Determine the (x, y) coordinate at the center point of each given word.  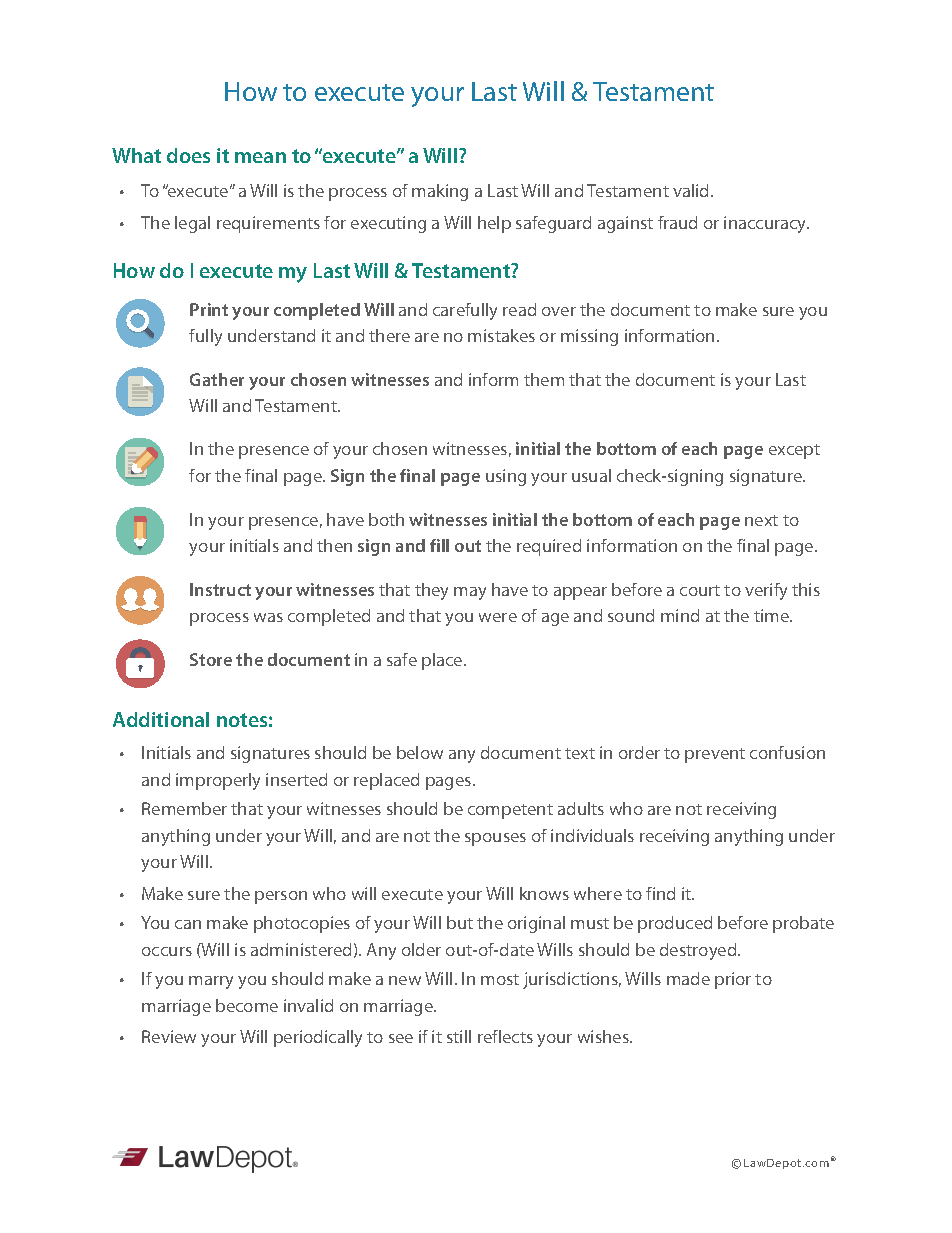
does (188, 155)
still (459, 1036)
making (440, 192)
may (470, 593)
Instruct (220, 589)
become (247, 1005)
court (700, 590)
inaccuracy (766, 224)
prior (733, 980)
